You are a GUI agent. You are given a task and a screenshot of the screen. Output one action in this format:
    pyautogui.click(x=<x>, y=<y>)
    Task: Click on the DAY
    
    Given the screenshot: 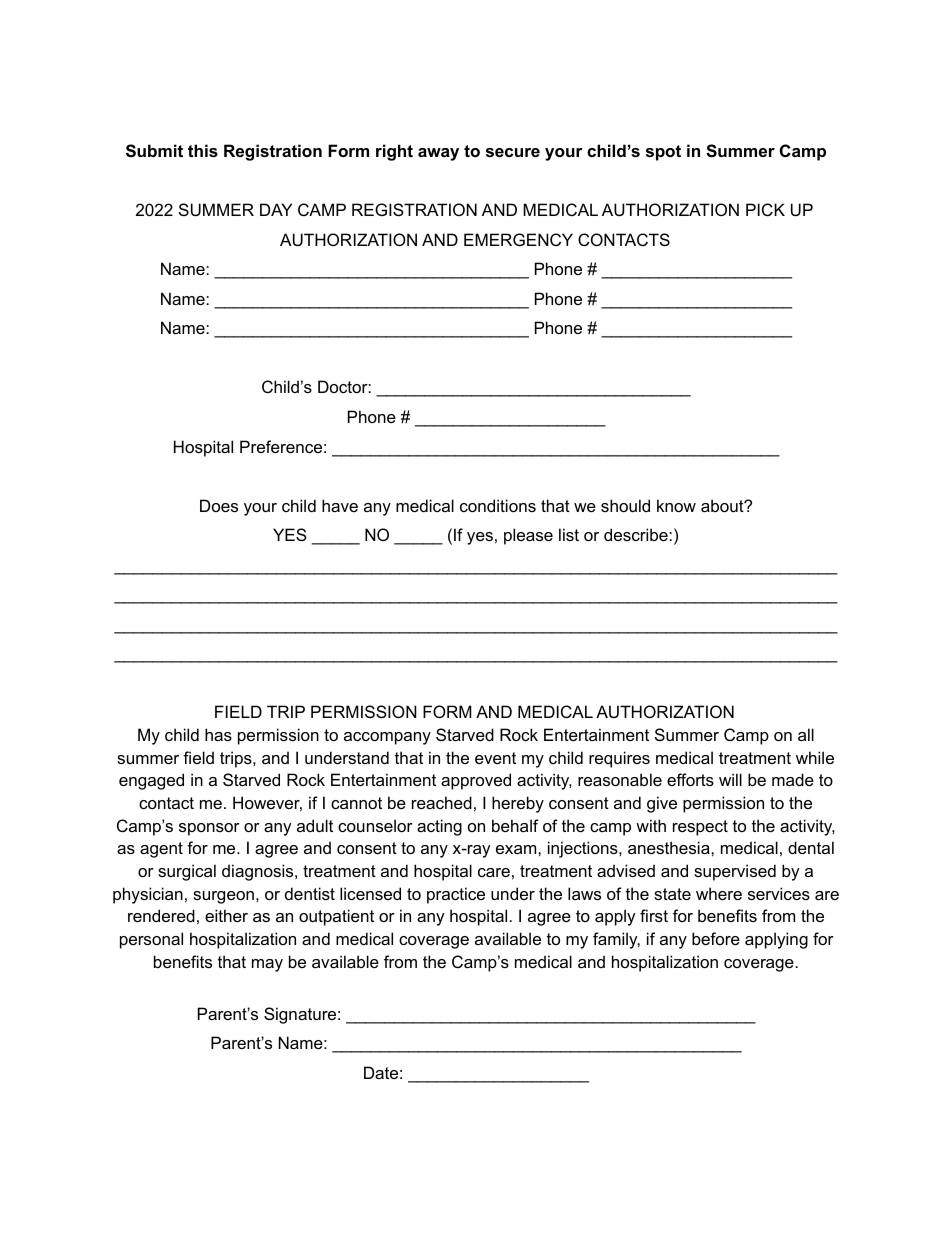 What is the action you would take?
    pyautogui.click(x=276, y=209)
